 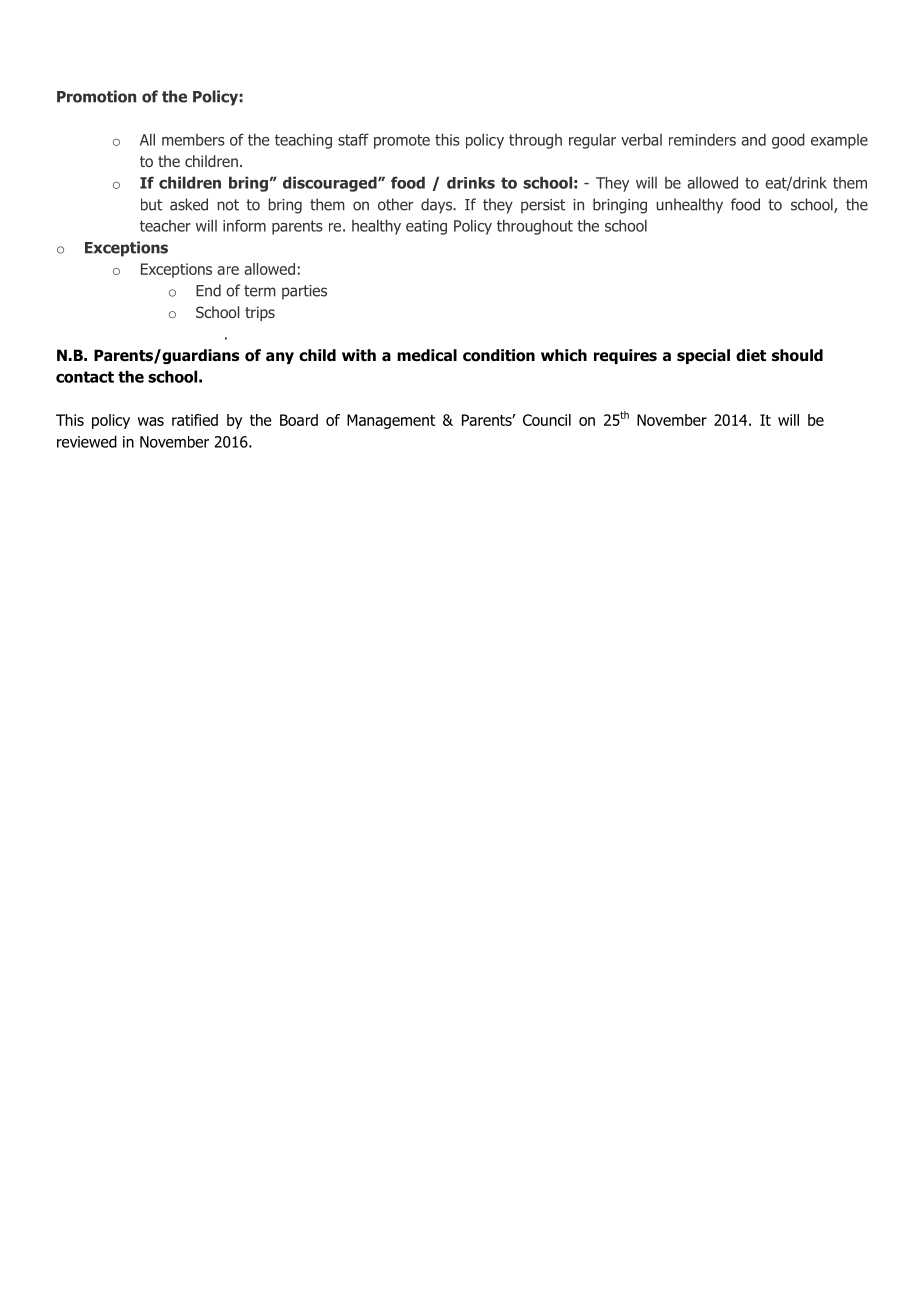 What do you see at coordinates (788, 141) in the image?
I see `good` at bounding box center [788, 141].
